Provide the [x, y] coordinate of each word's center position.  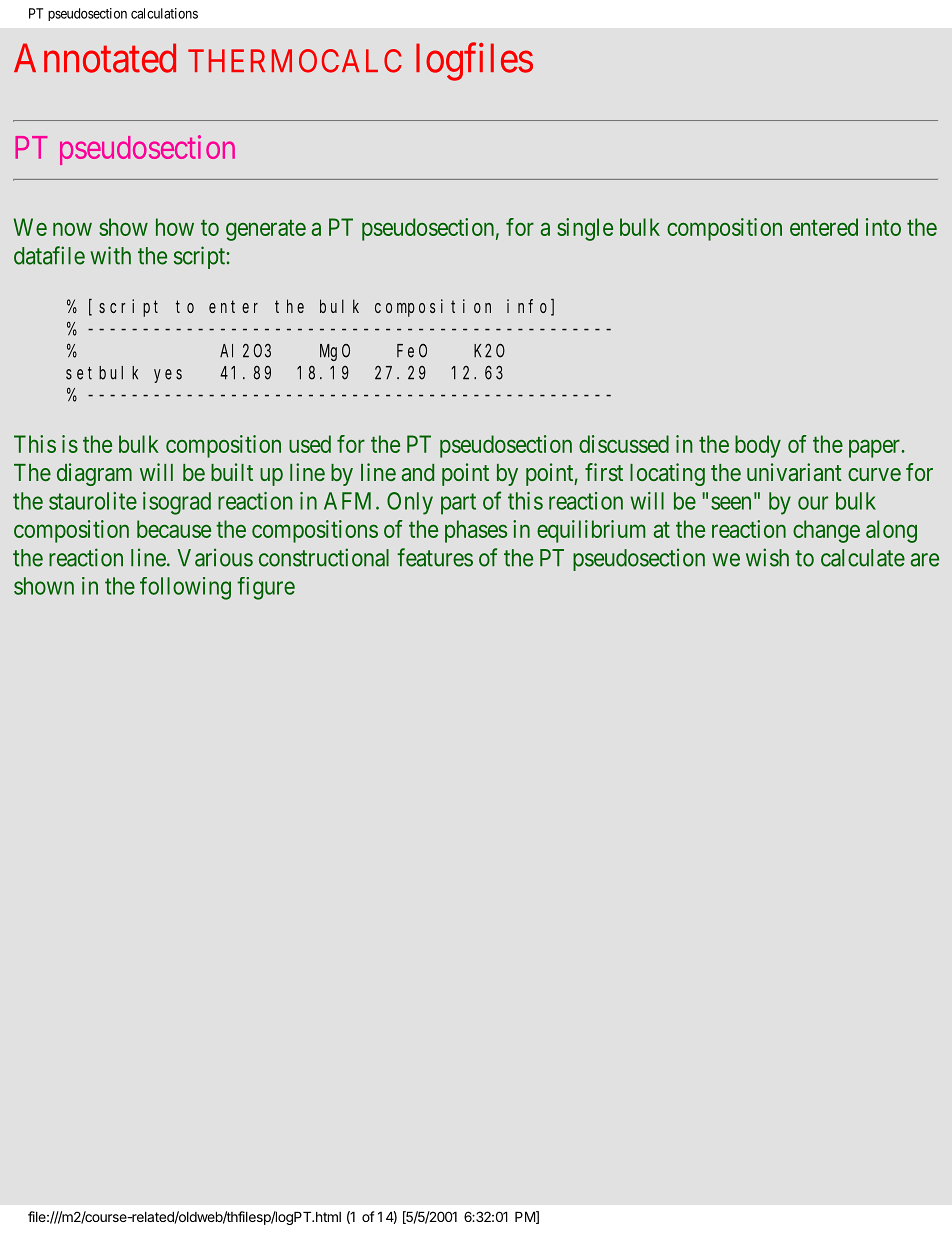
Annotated [95, 58]
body [758, 446]
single [585, 229]
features [435, 557]
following [185, 588]
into [883, 227]
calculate [863, 558]
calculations [164, 13]
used [310, 444]
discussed [624, 444]
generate [266, 230]
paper [875, 448]
